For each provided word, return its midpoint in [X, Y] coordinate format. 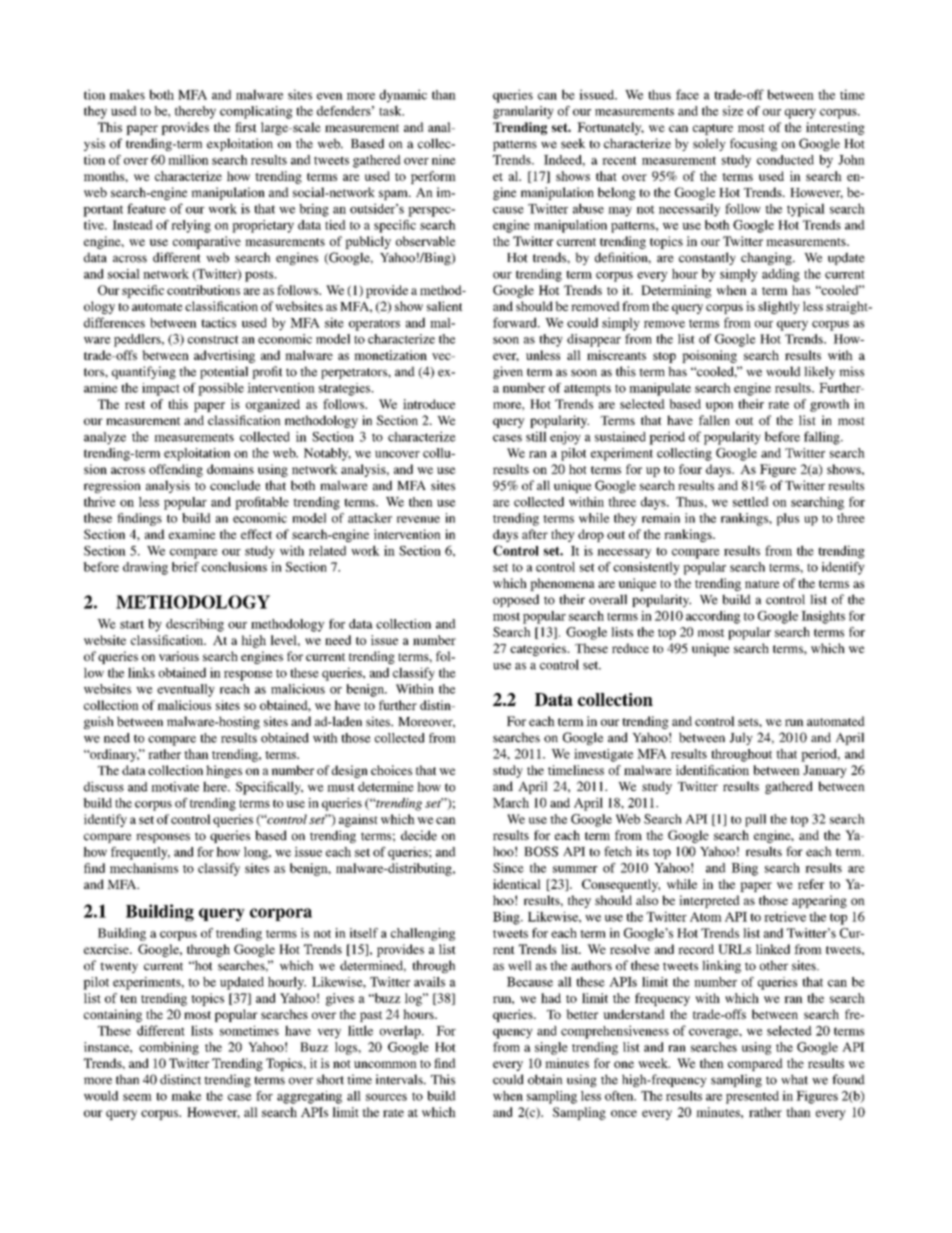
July [741, 738]
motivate [175, 786]
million [188, 160]
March [511, 802]
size [733, 111]
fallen [714, 420]
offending [176, 470]
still [536, 436]
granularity [523, 112]
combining [169, 1048]
